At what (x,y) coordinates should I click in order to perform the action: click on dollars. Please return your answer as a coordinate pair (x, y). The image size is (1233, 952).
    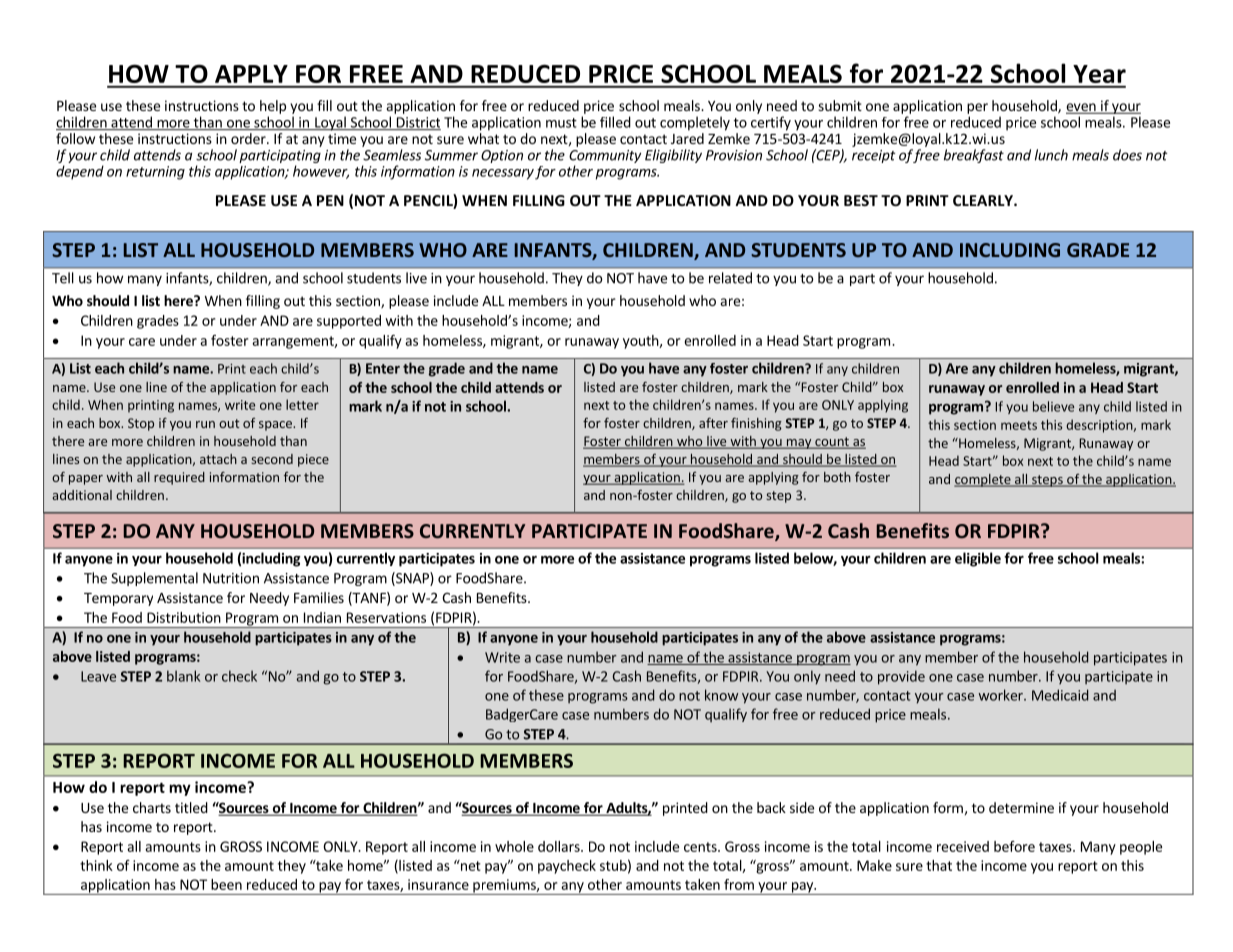
    Looking at the image, I should click on (560, 846).
